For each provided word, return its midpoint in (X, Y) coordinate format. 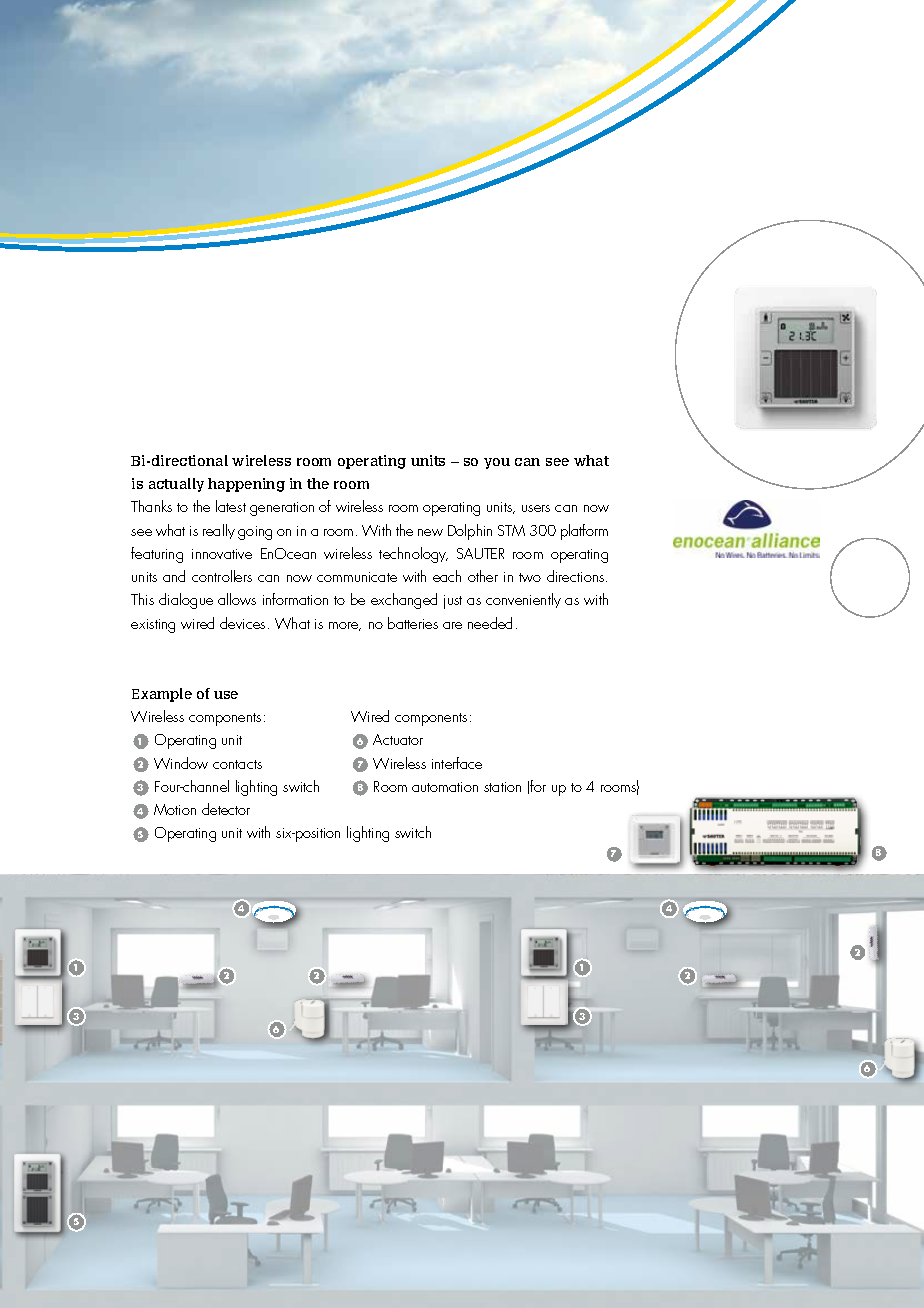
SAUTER (480, 553)
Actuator (398, 739)
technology (413, 555)
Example (162, 695)
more (345, 626)
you (497, 463)
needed (490, 623)
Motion (175, 809)
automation (445, 787)
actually (176, 485)
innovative (222, 554)
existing (153, 626)
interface (457, 763)
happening (246, 485)
